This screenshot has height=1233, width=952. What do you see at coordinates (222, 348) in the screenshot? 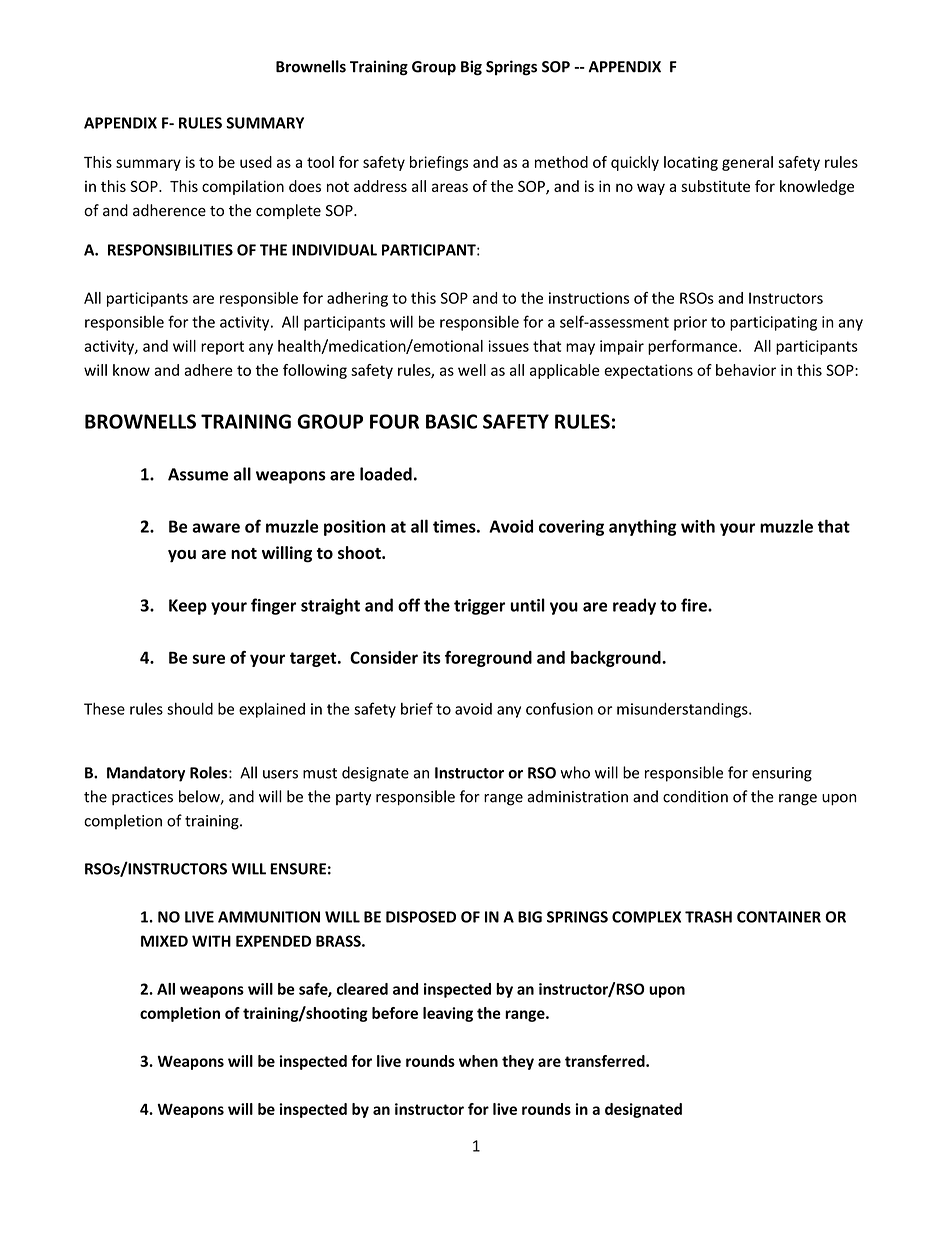
I see `report` at bounding box center [222, 348].
